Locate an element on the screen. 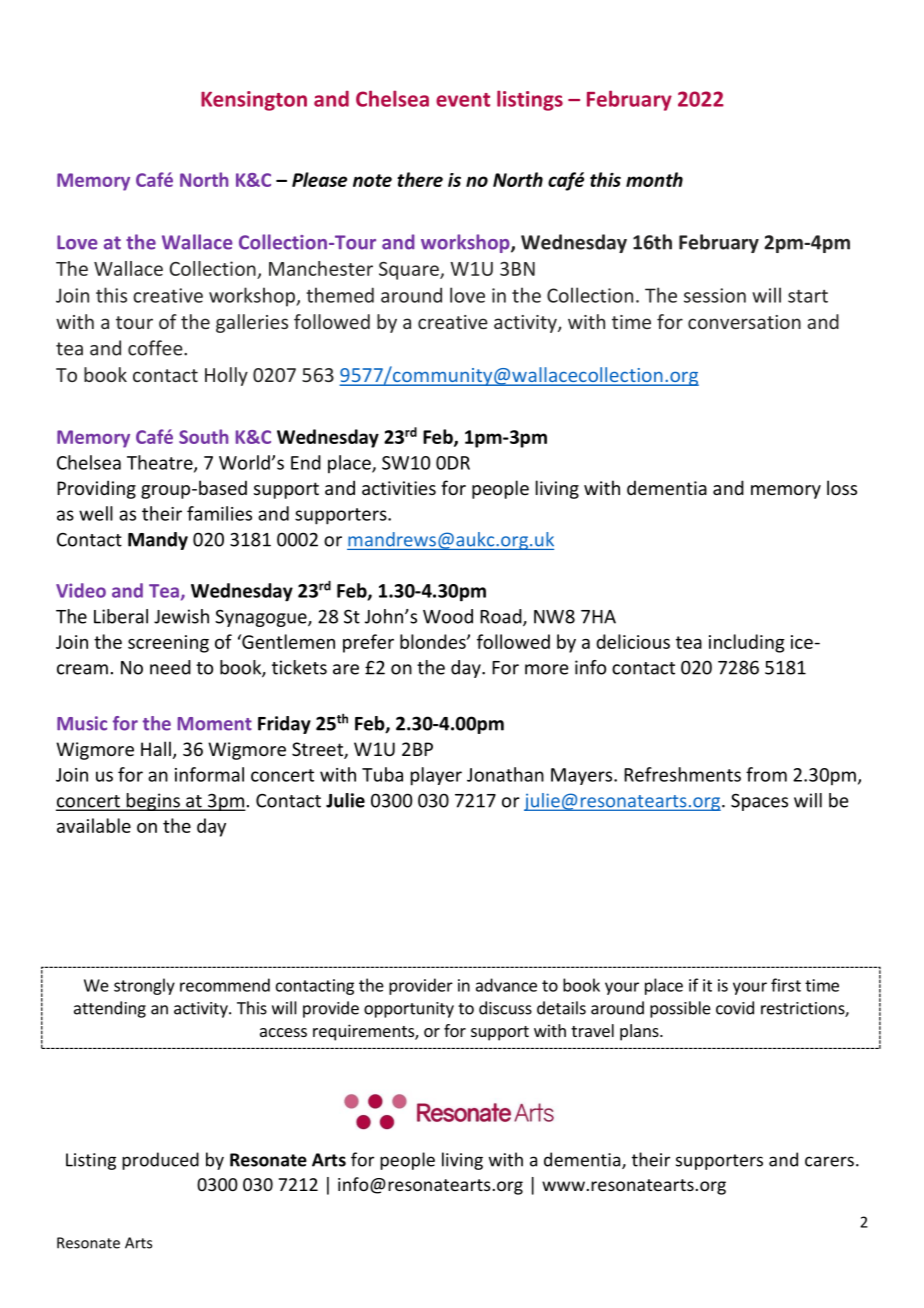 The width and height of the screenshot is (924, 1308). conversation is located at coordinates (744, 322).
